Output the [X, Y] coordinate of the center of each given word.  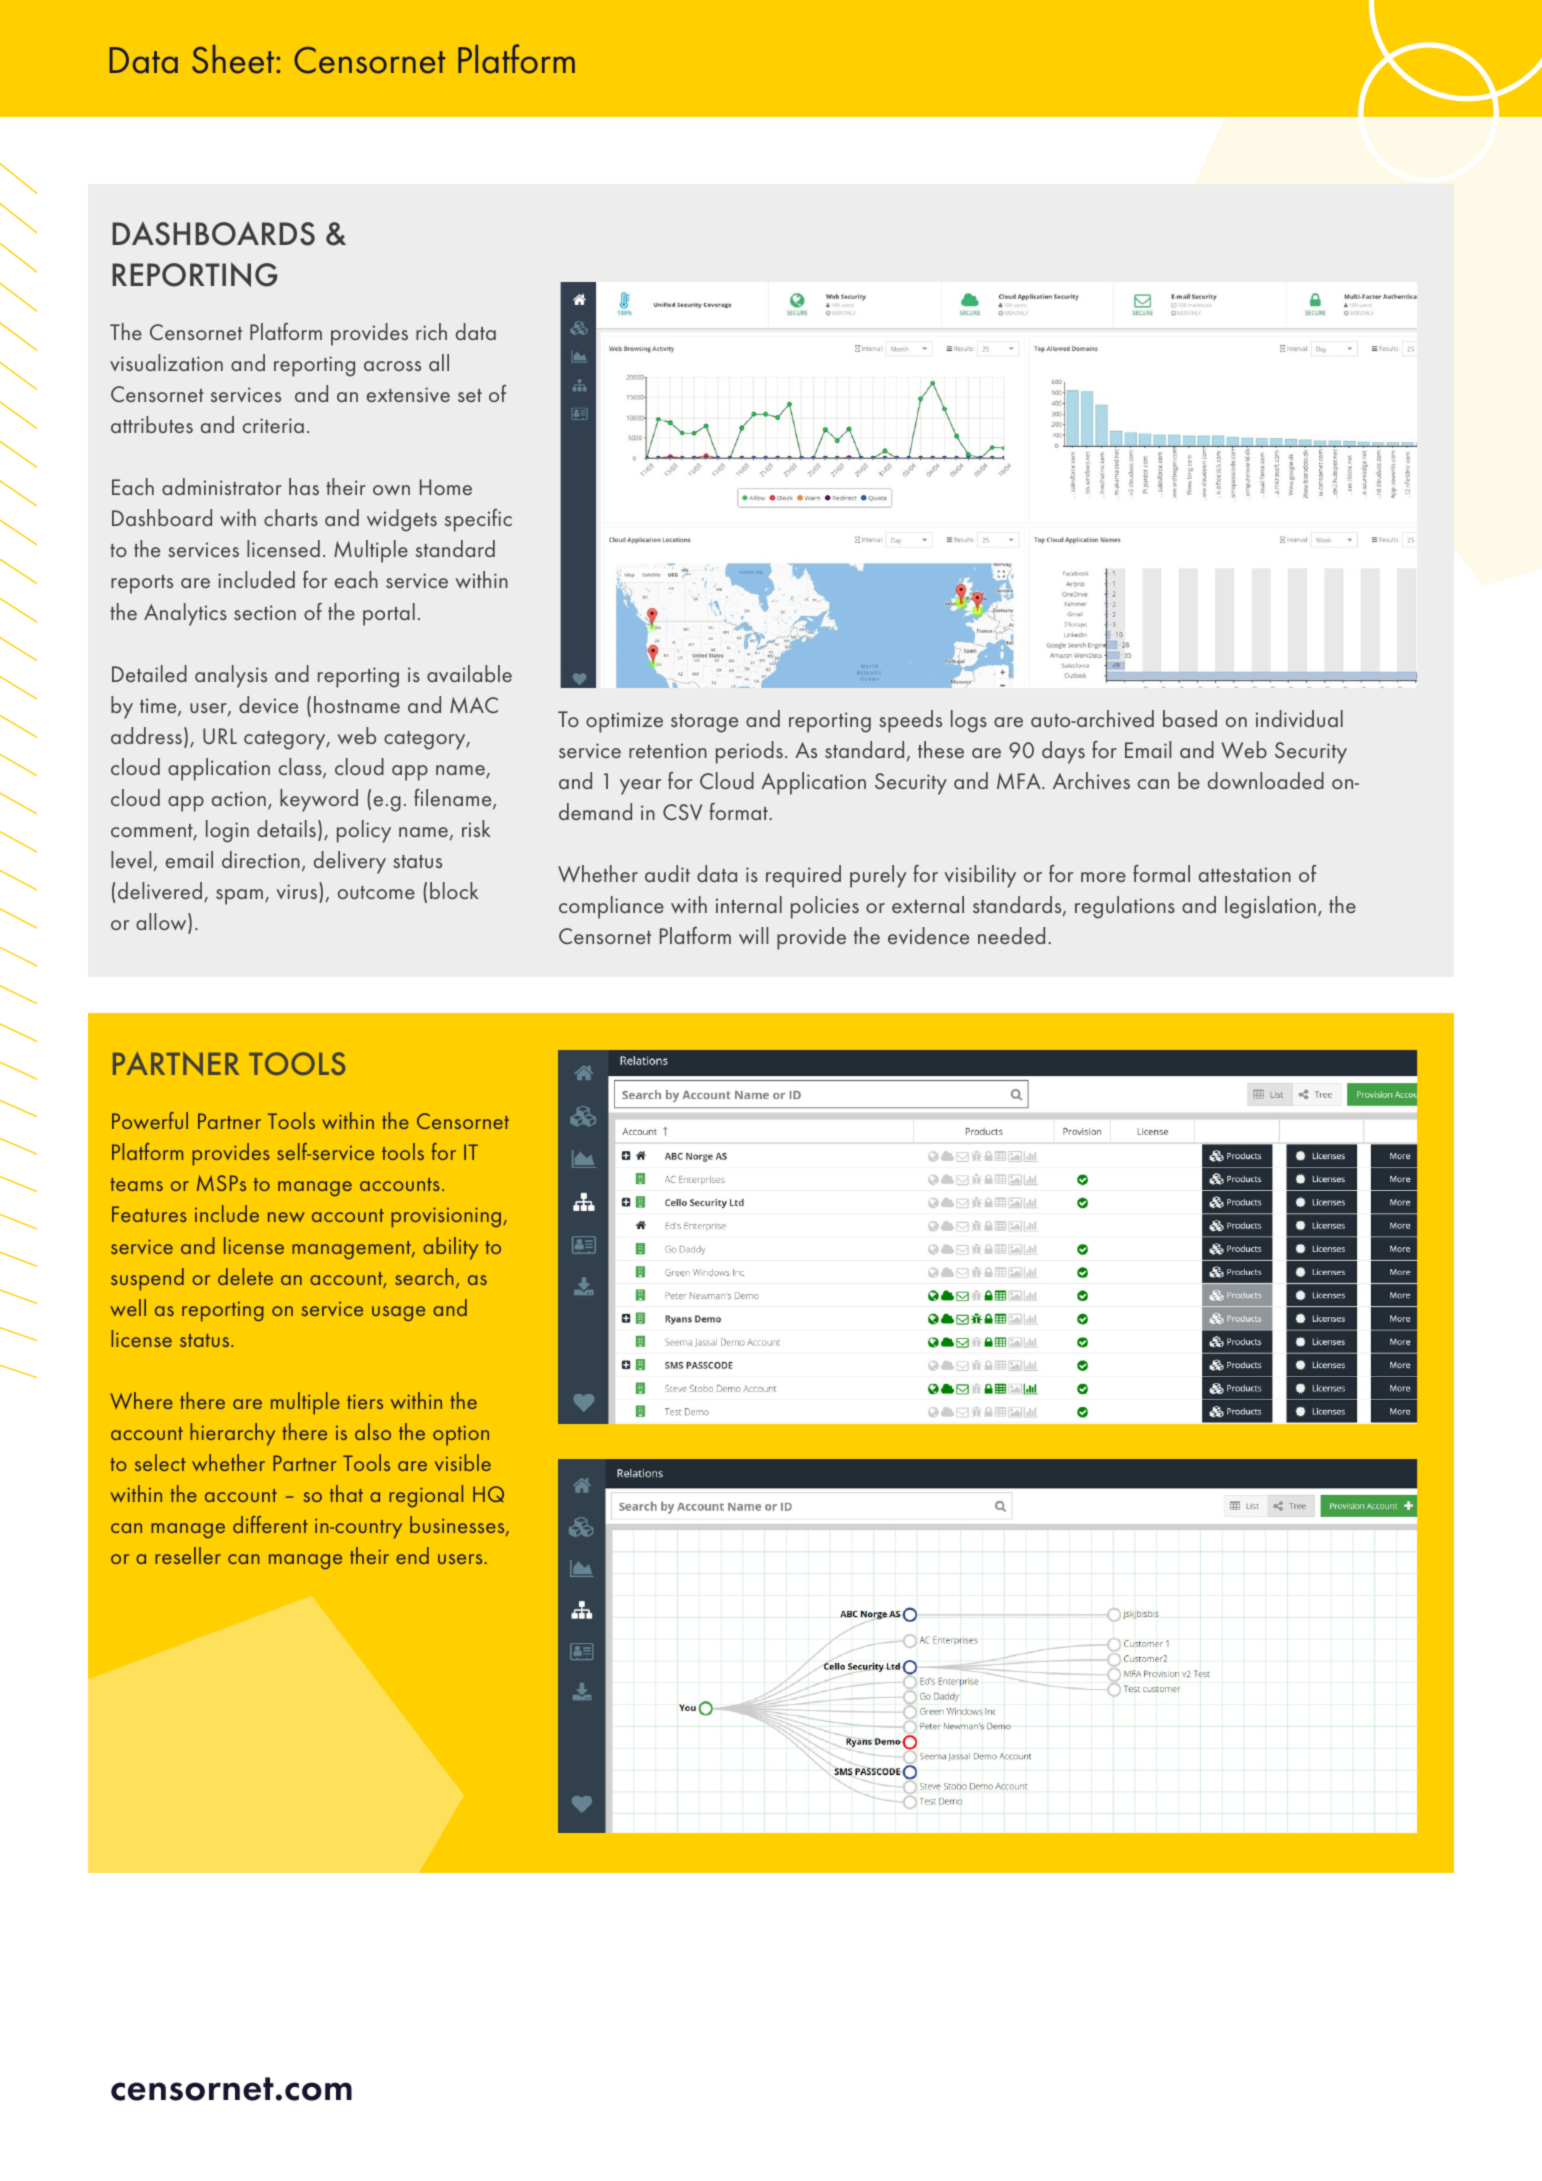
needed [1011, 935]
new [286, 1217]
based [1190, 718]
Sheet [234, 59]
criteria [273, 425]
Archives [1091, 780]
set [470, 395]
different [270, 1524]
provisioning [447, 1217]
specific [478, 520]
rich [431, 331]
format [740, 811]
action [239, 798]
